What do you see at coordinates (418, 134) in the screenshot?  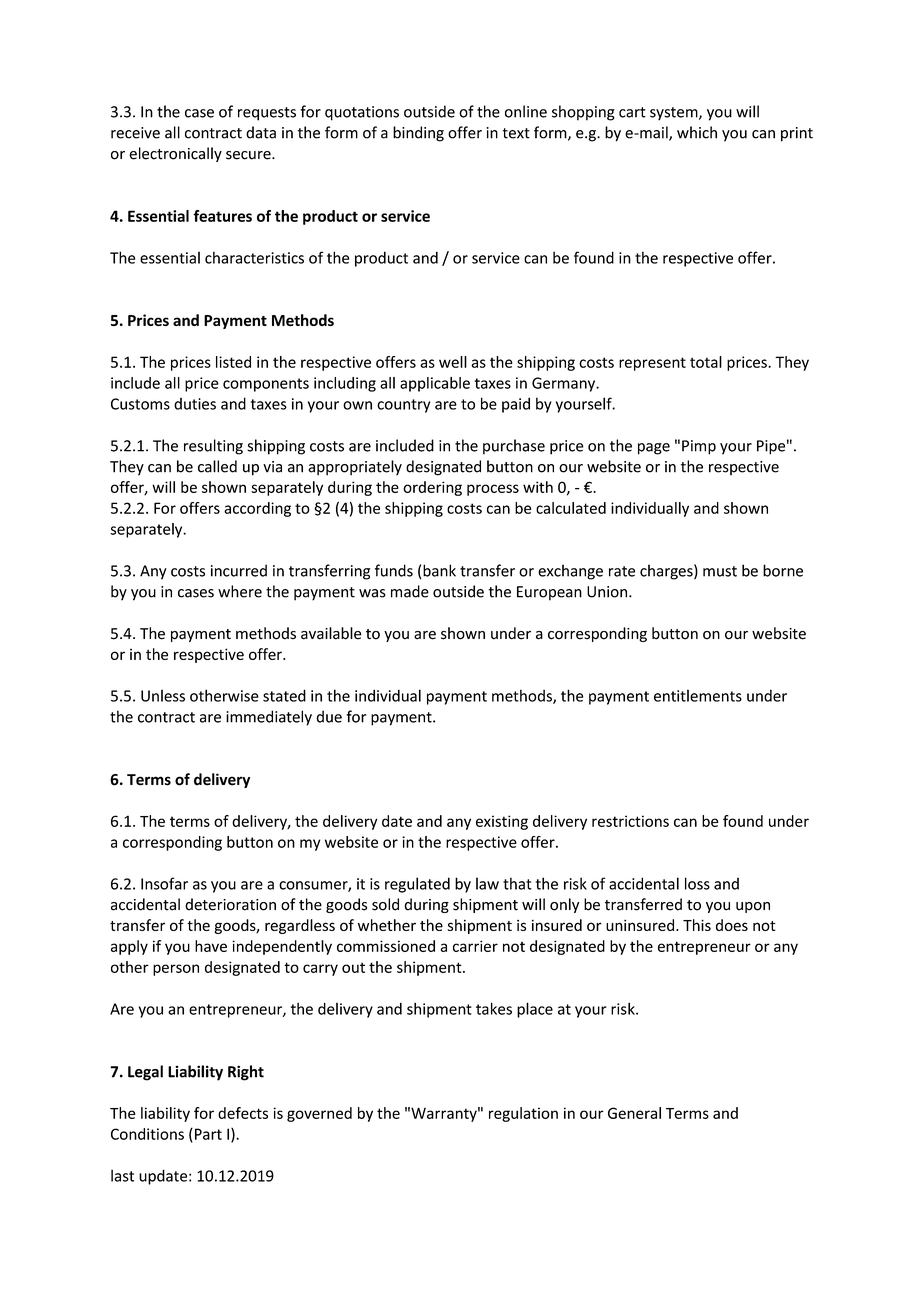 I see `binding` at bounding box center [418, 134].
